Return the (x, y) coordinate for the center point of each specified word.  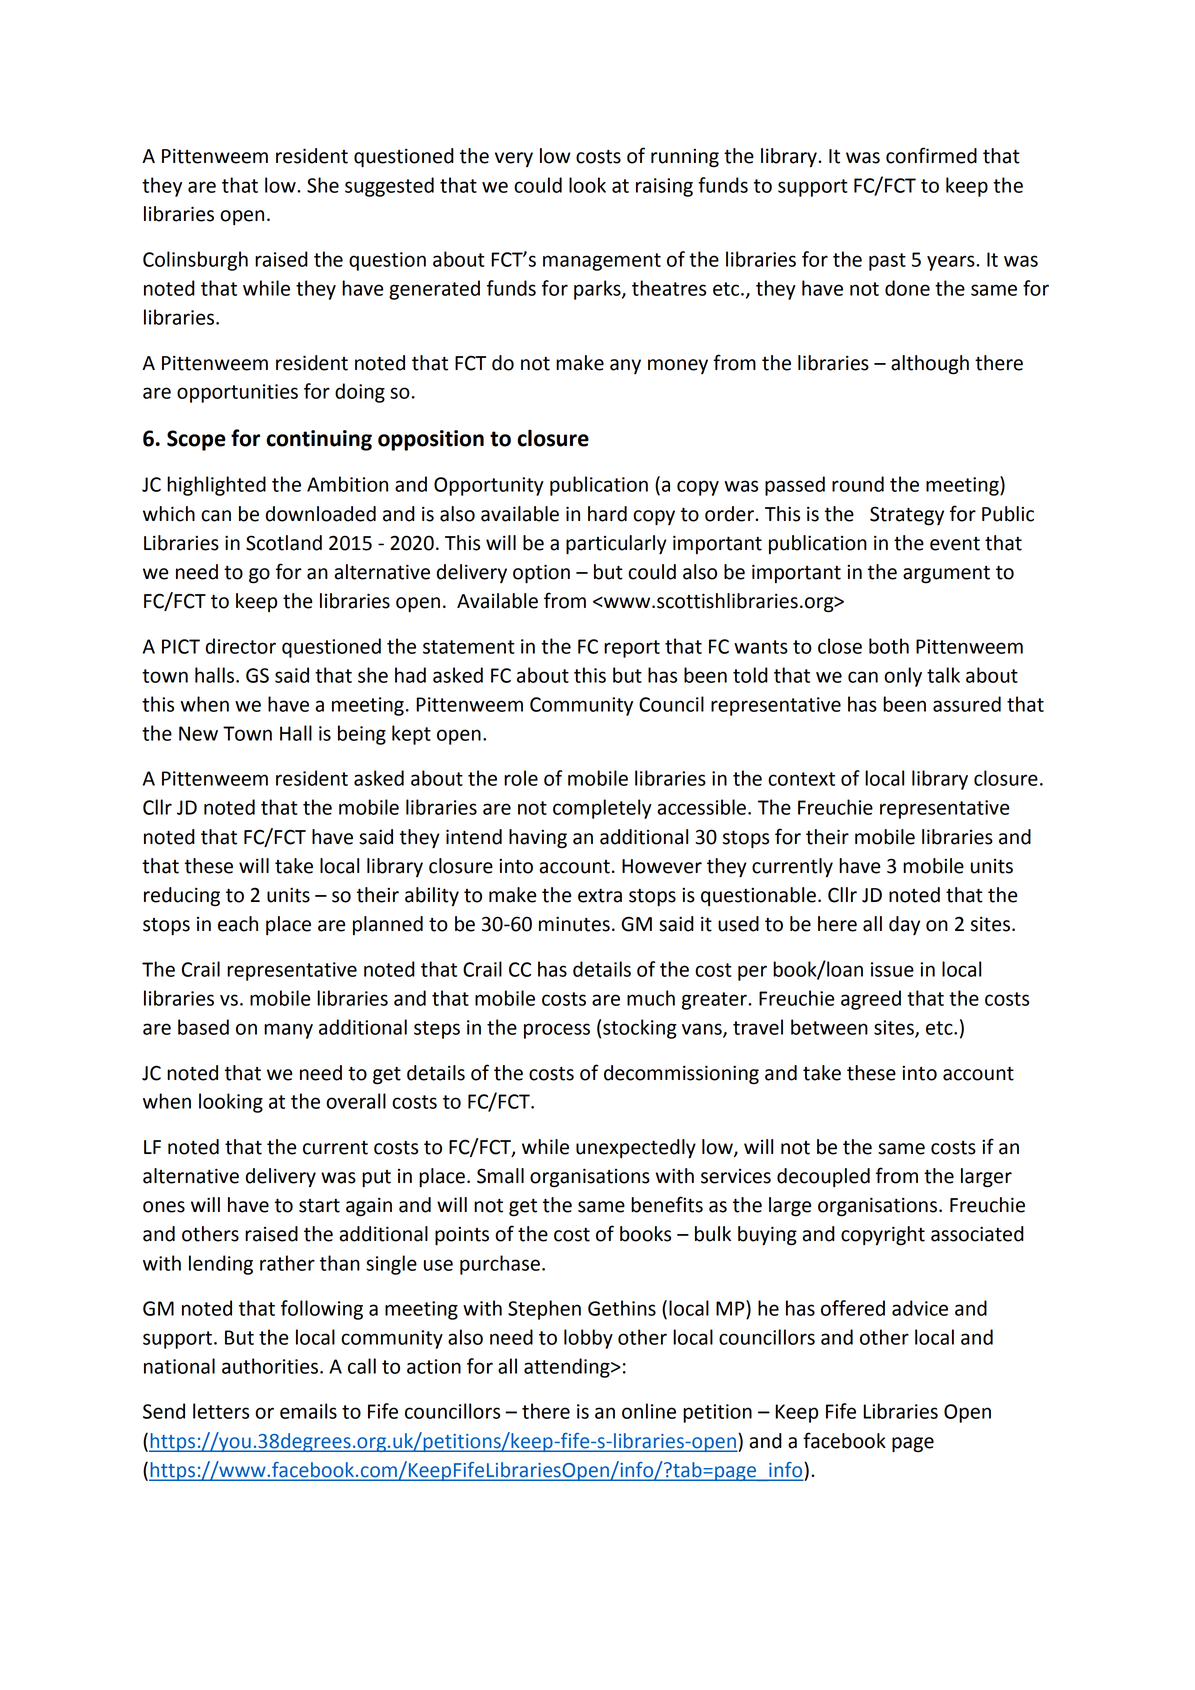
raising (664, 187)
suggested (389, 187)
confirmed (931, 155)
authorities (271, 1366)
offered (853, 1308)
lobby (588, 1339)
